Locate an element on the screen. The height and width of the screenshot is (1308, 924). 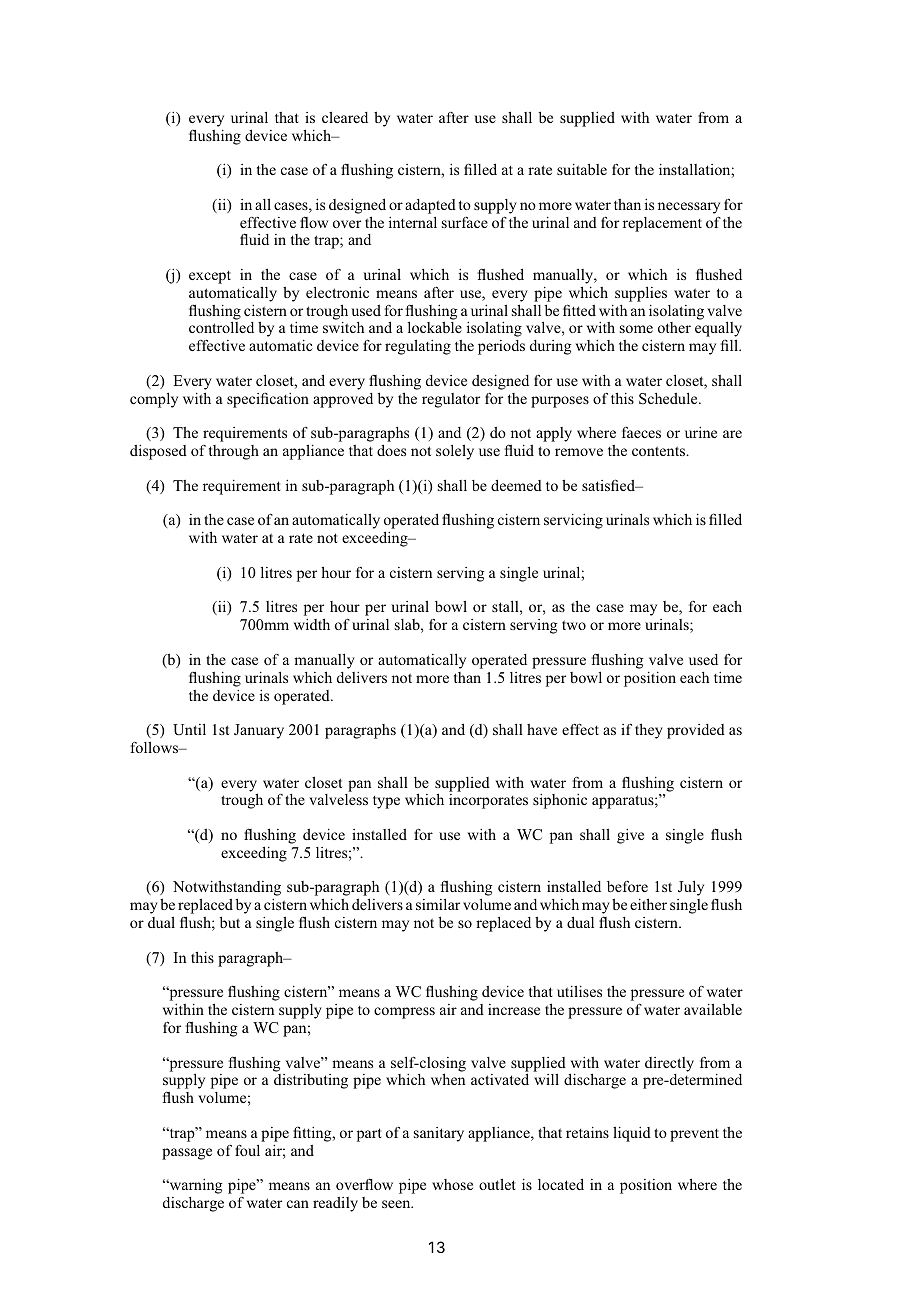
liquid is located at coordinates (632, 1134).
